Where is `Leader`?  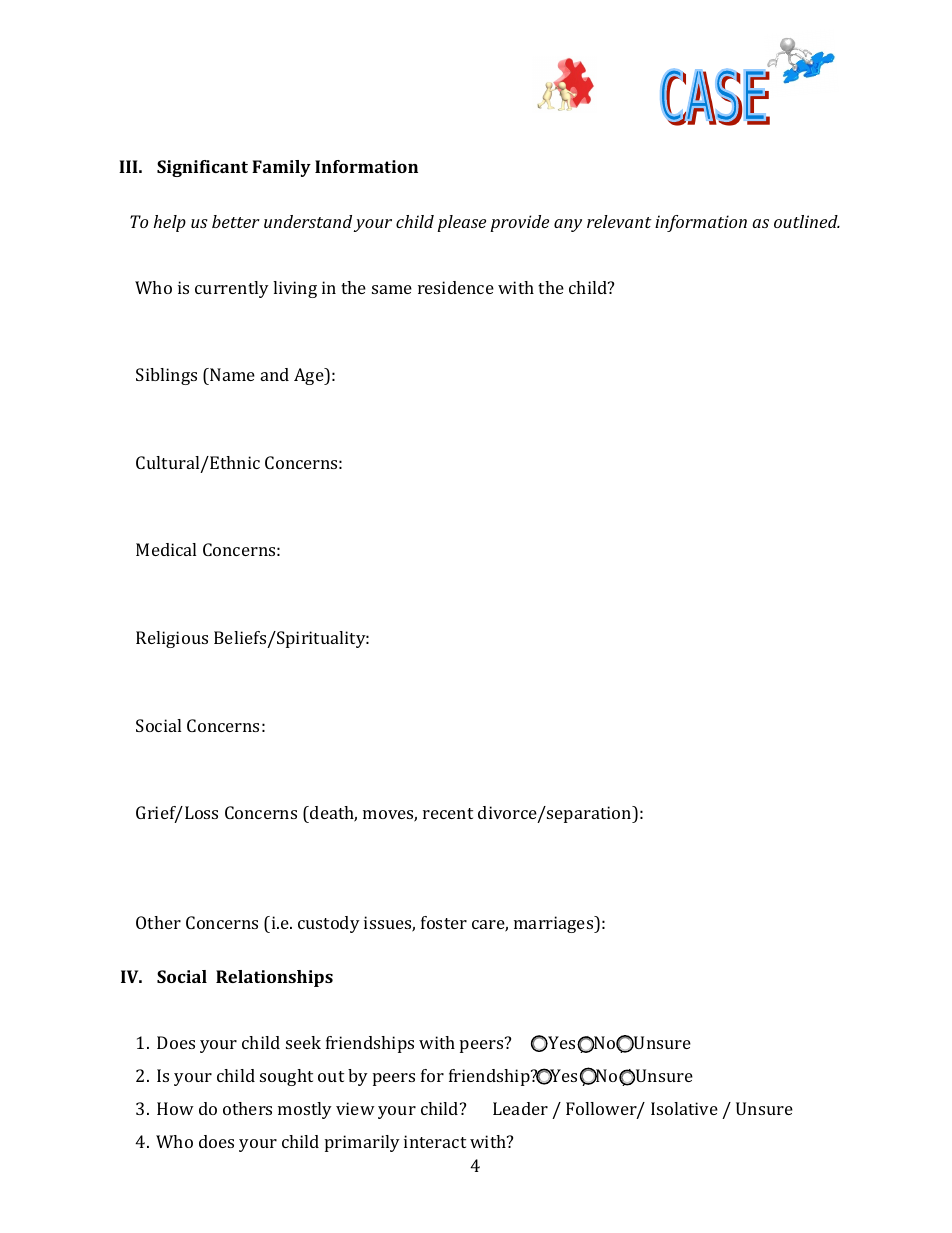
Leader is located at coordinates (520, 1108).
